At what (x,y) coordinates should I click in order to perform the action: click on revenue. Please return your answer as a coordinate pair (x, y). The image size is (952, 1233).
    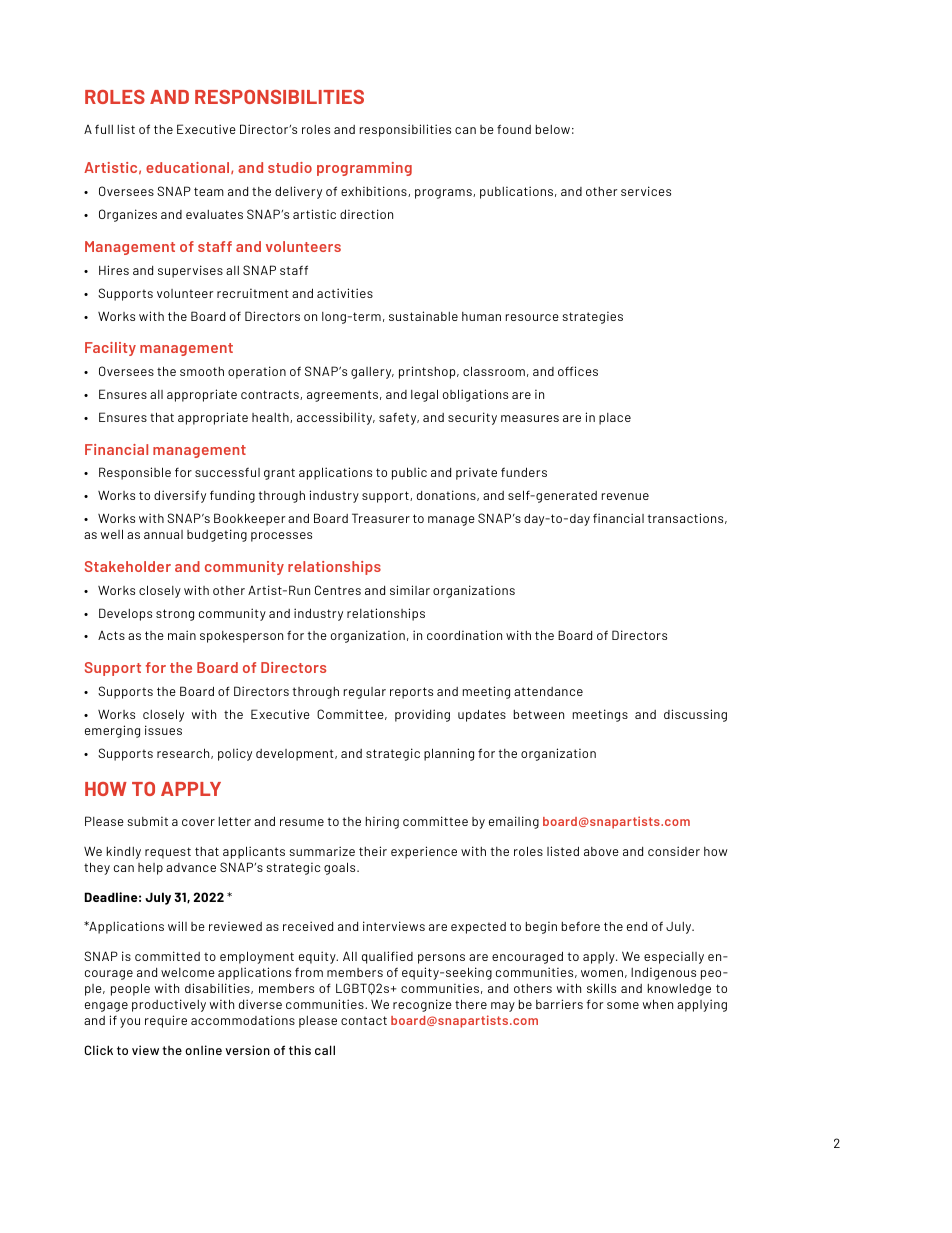
    Looking at the image, I should click on (625, 496).
